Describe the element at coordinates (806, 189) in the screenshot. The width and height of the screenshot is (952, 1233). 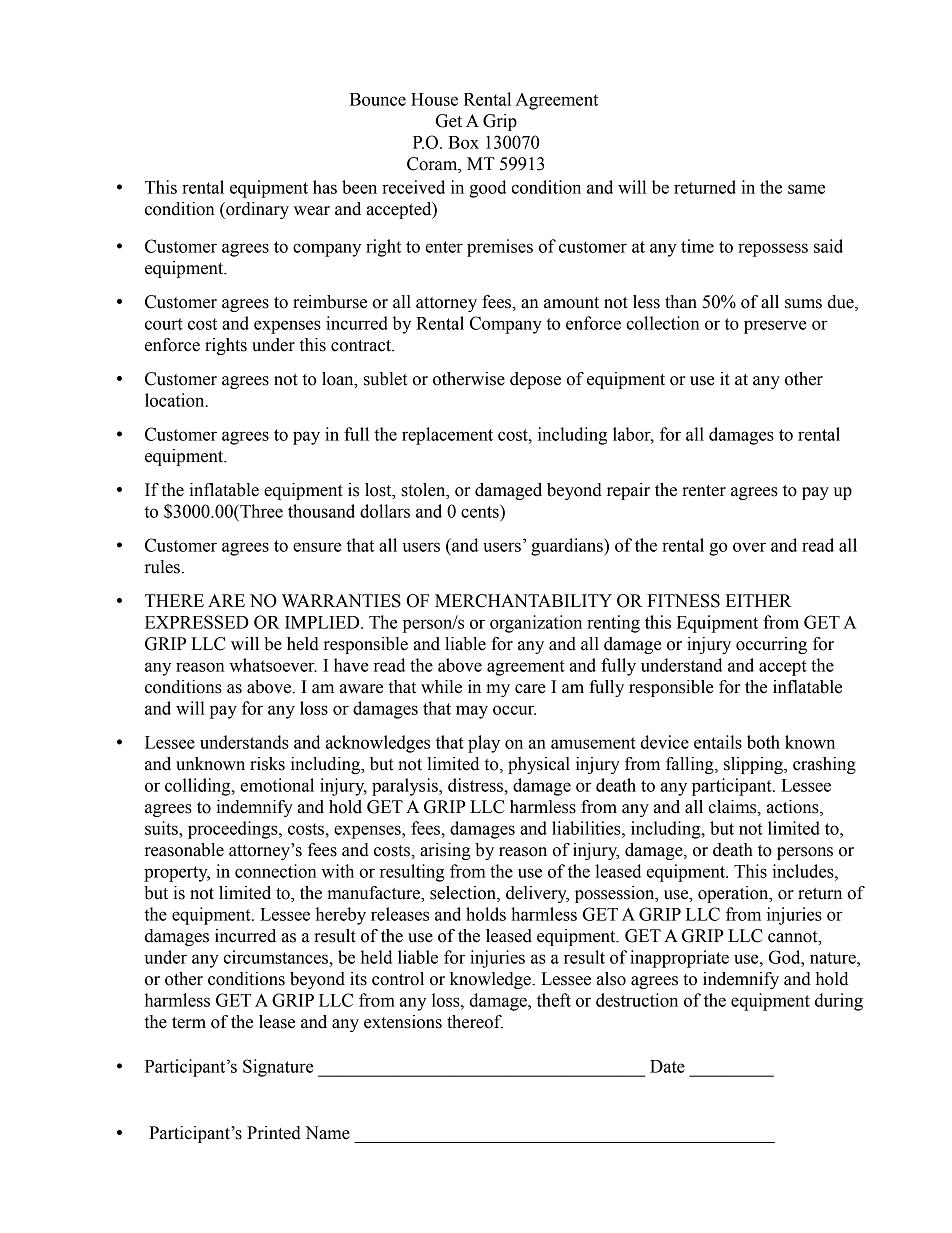
I see `same` at that location.
